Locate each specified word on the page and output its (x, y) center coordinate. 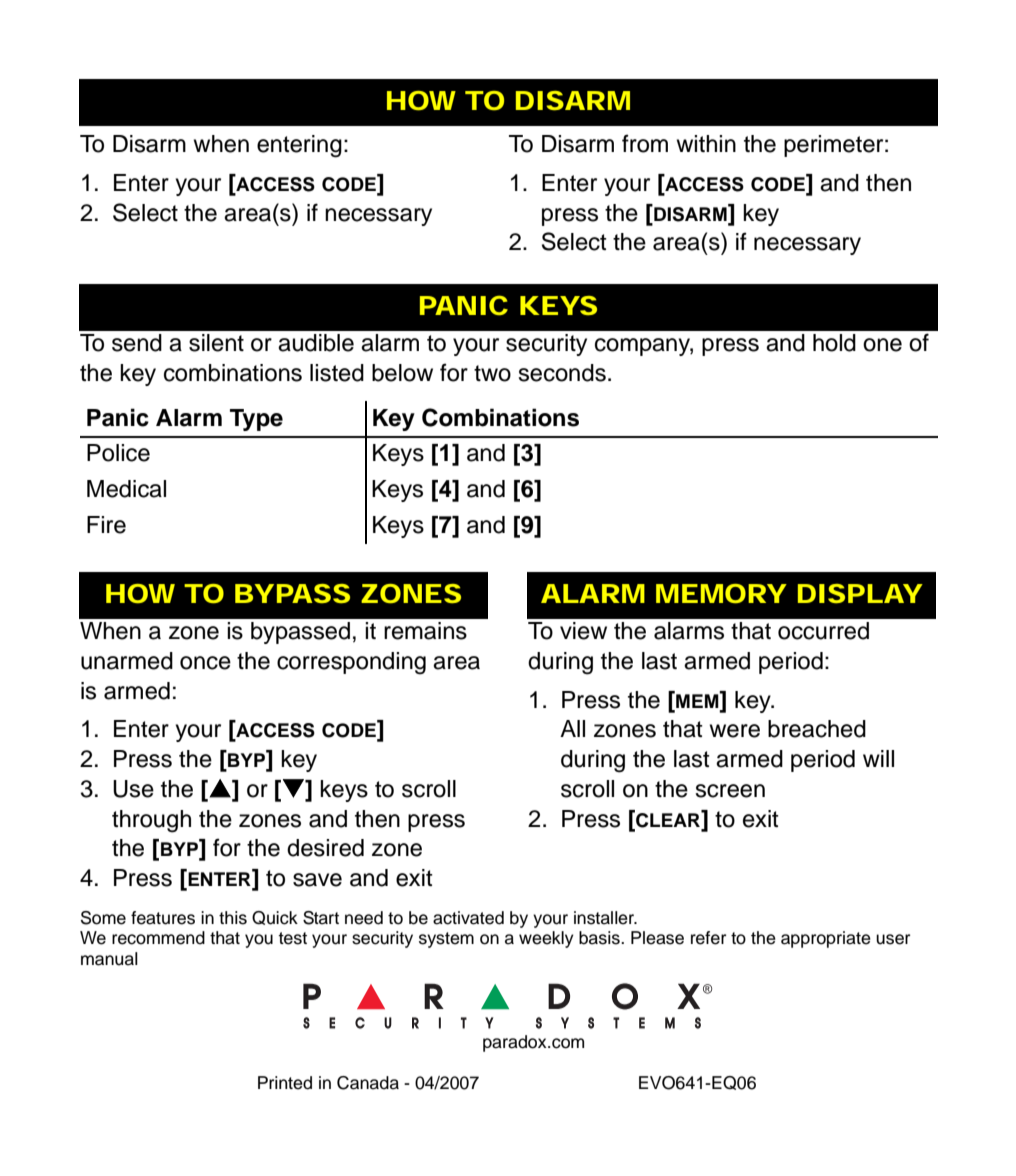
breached (817, 729)
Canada (368, 1083)
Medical (126, 489)
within (706, 143)
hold (834, 343)
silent (216, 343)
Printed (285, 1083)
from (645, 143)
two (492, 373)
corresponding (351, 663)
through (151, 821)
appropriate (826, 939)
